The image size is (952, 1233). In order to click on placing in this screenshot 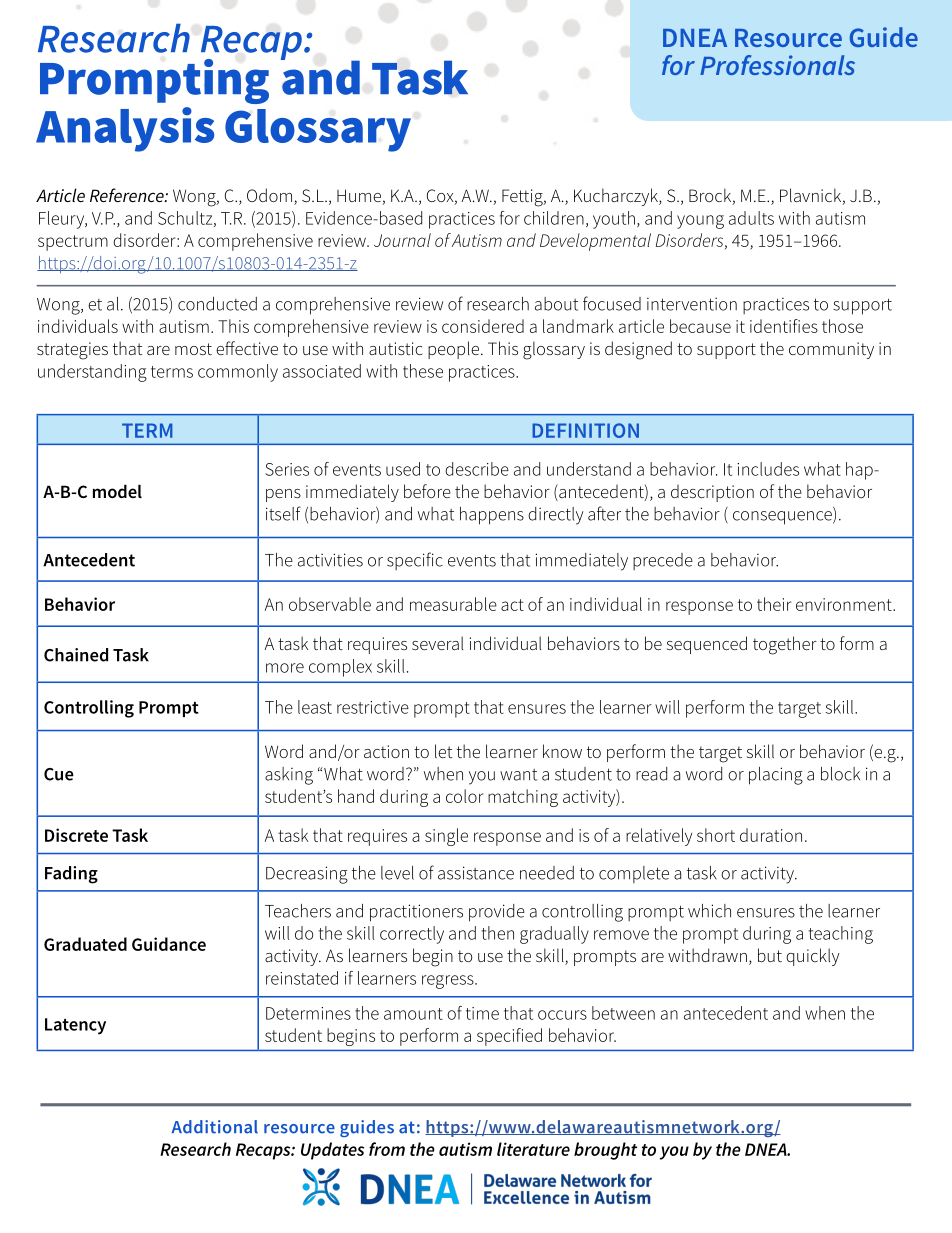, I will do `click(776, 776)`.
